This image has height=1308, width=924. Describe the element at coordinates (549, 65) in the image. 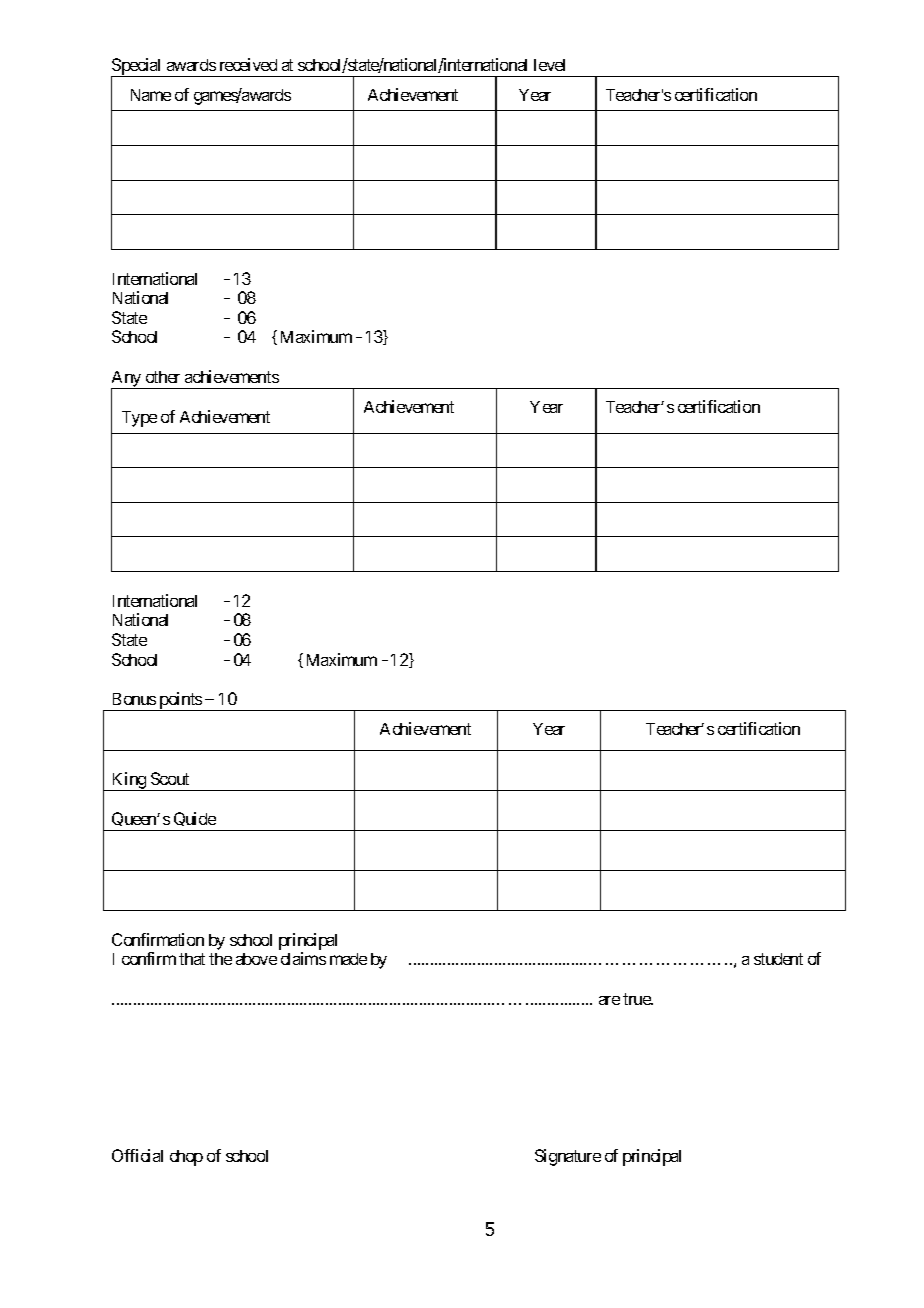

I see `level` at that location.
